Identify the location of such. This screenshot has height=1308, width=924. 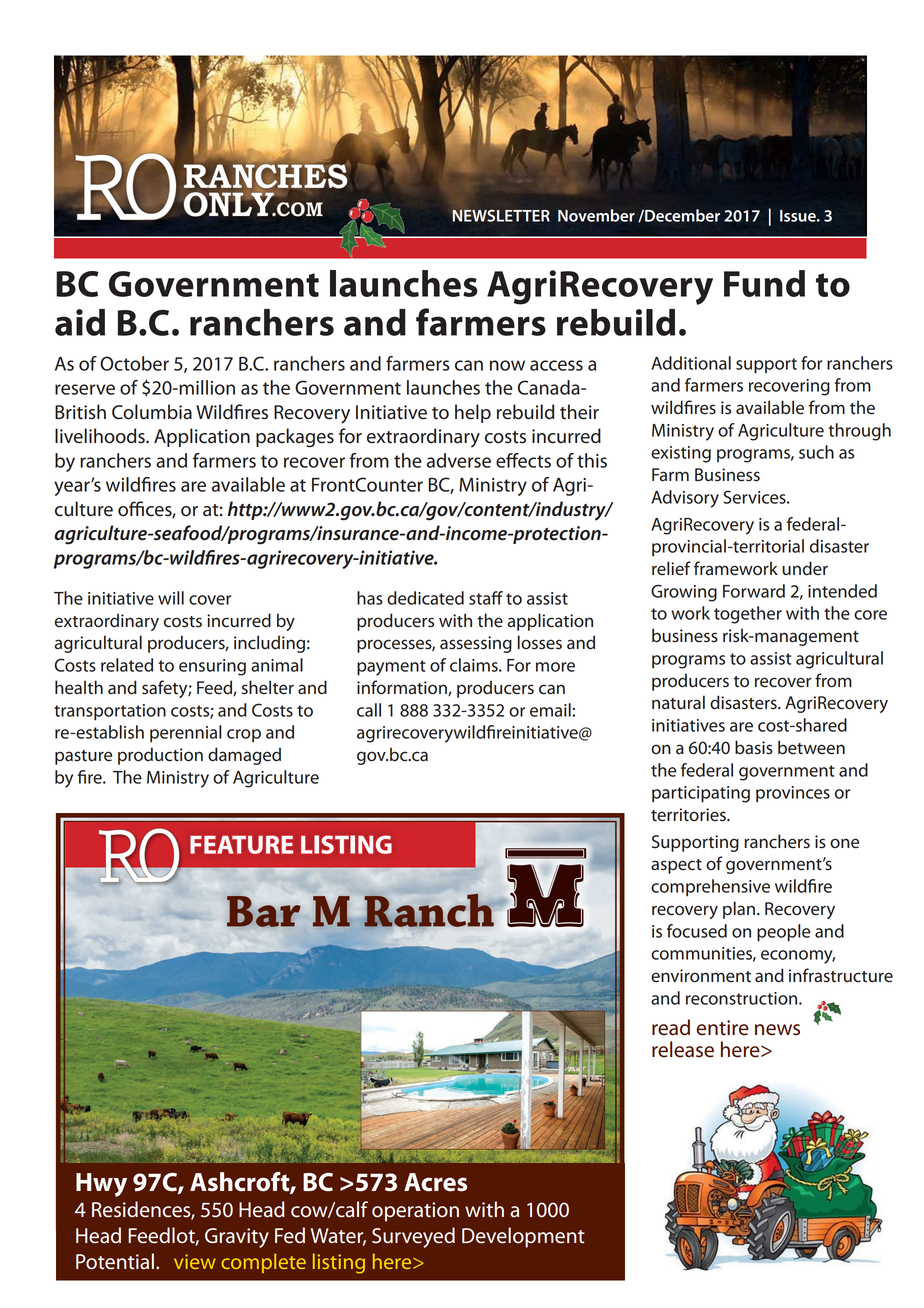
(816, 452).
